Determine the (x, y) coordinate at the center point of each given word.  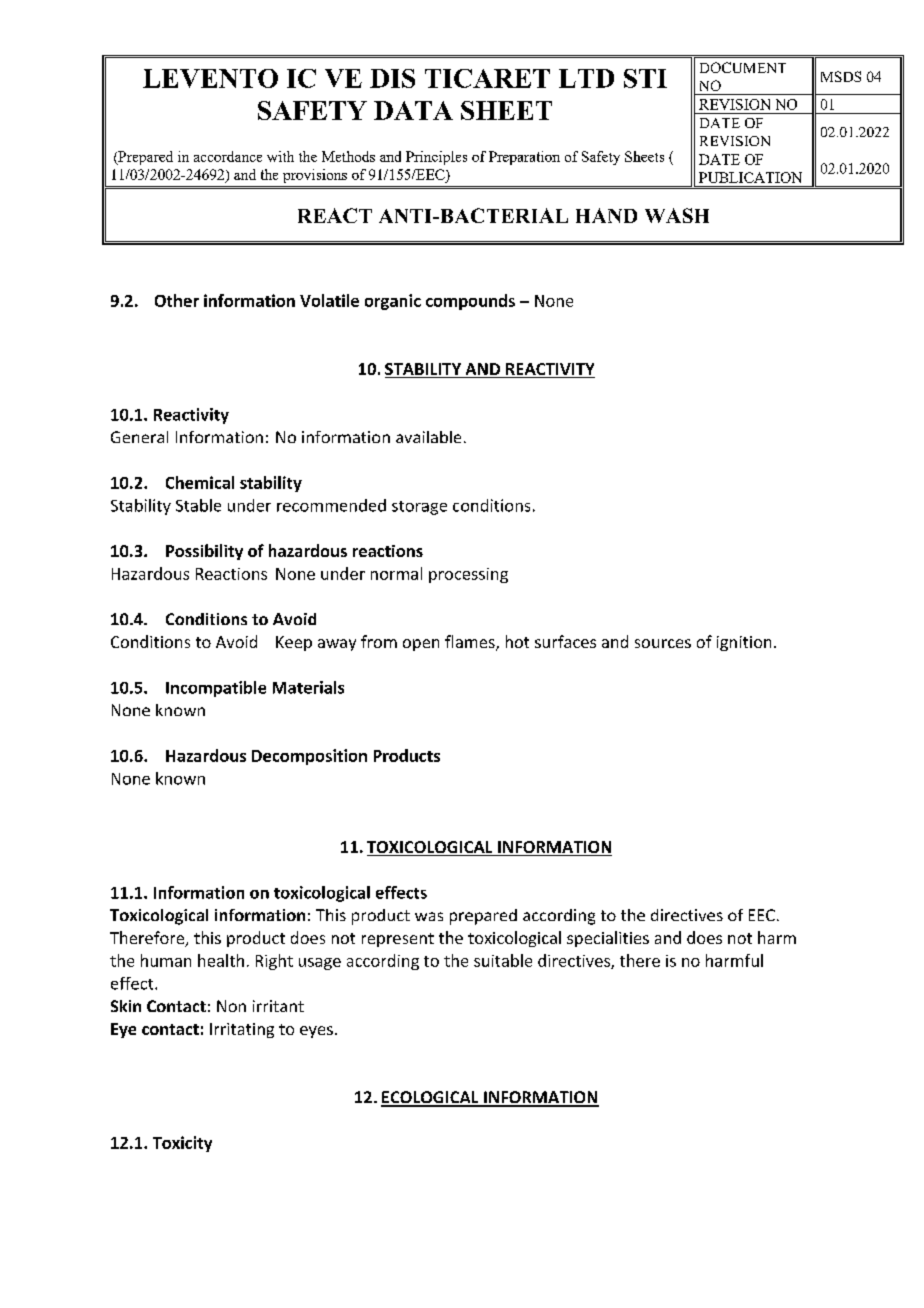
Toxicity (182, 1144)
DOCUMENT (743, 67)
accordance (228, 156)
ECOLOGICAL (431, 1098)
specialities (608, 939)
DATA (413, 110)
